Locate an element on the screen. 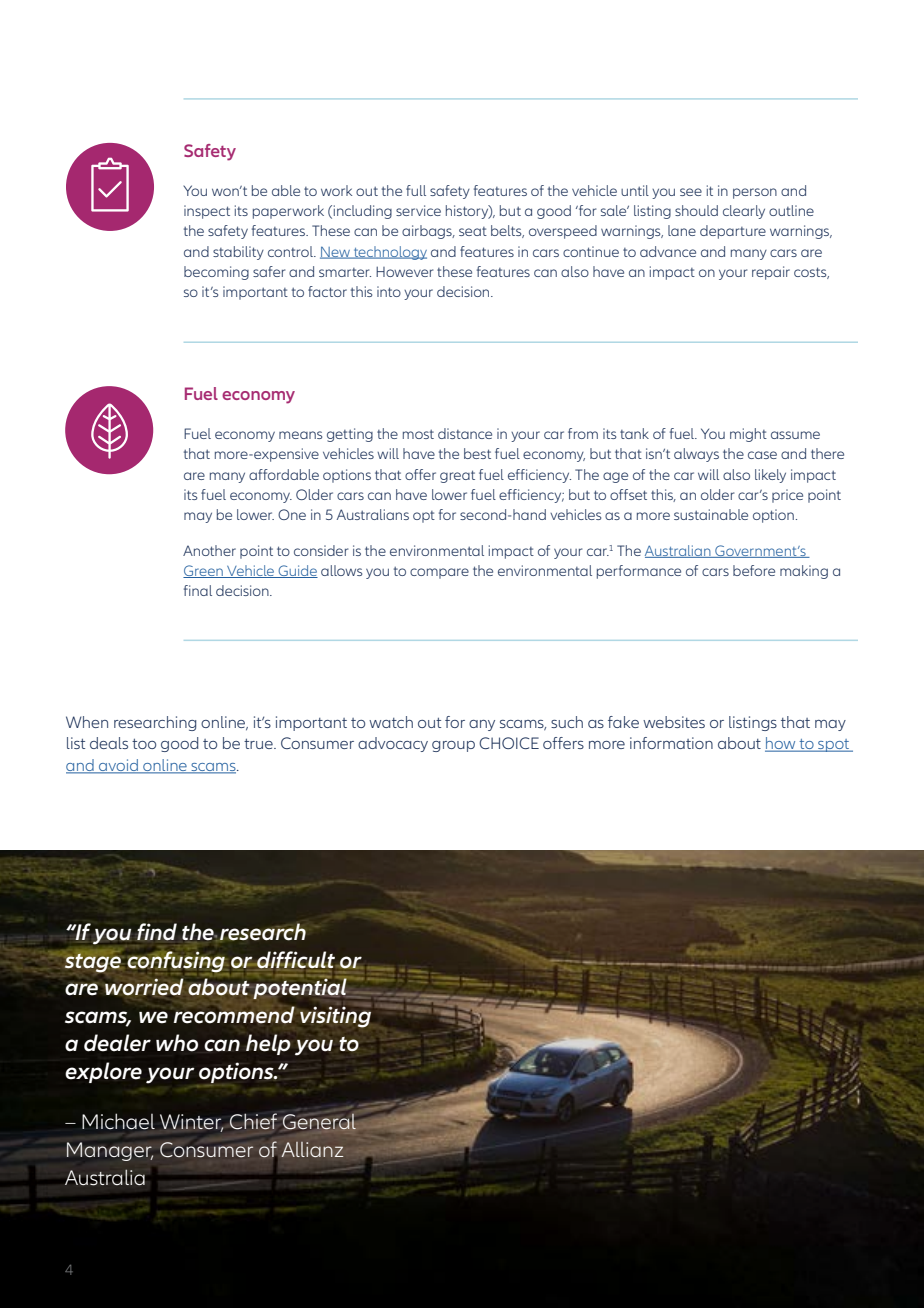 The height and width of the screenshot is (1308, 924). seat is located at coordinates (473, 231).
